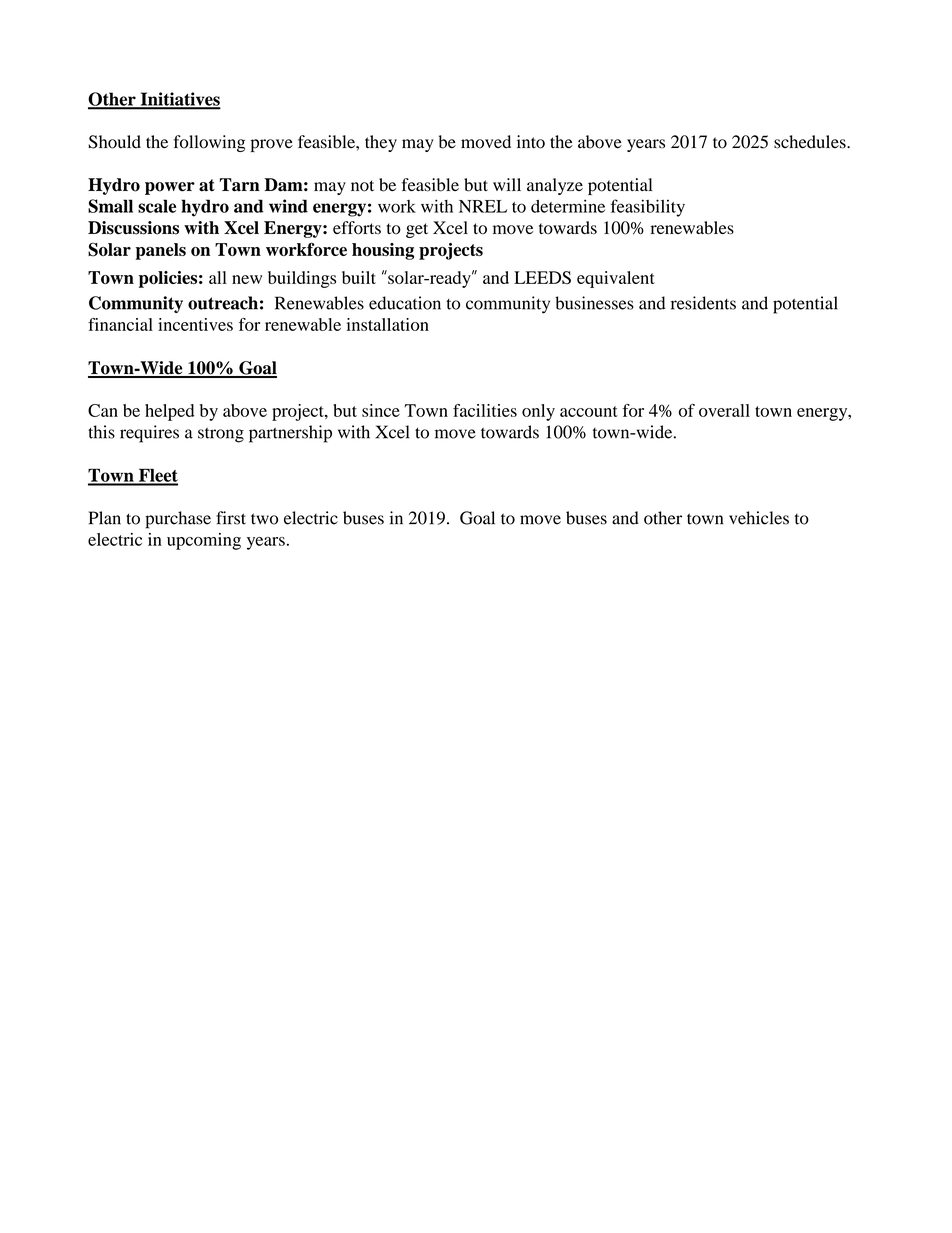 This screenshot has width=952, height=1233. What do you see at coordinates (616, 279) in the screenshot?
I see `equivalent` at bounding box center [616, 279].
